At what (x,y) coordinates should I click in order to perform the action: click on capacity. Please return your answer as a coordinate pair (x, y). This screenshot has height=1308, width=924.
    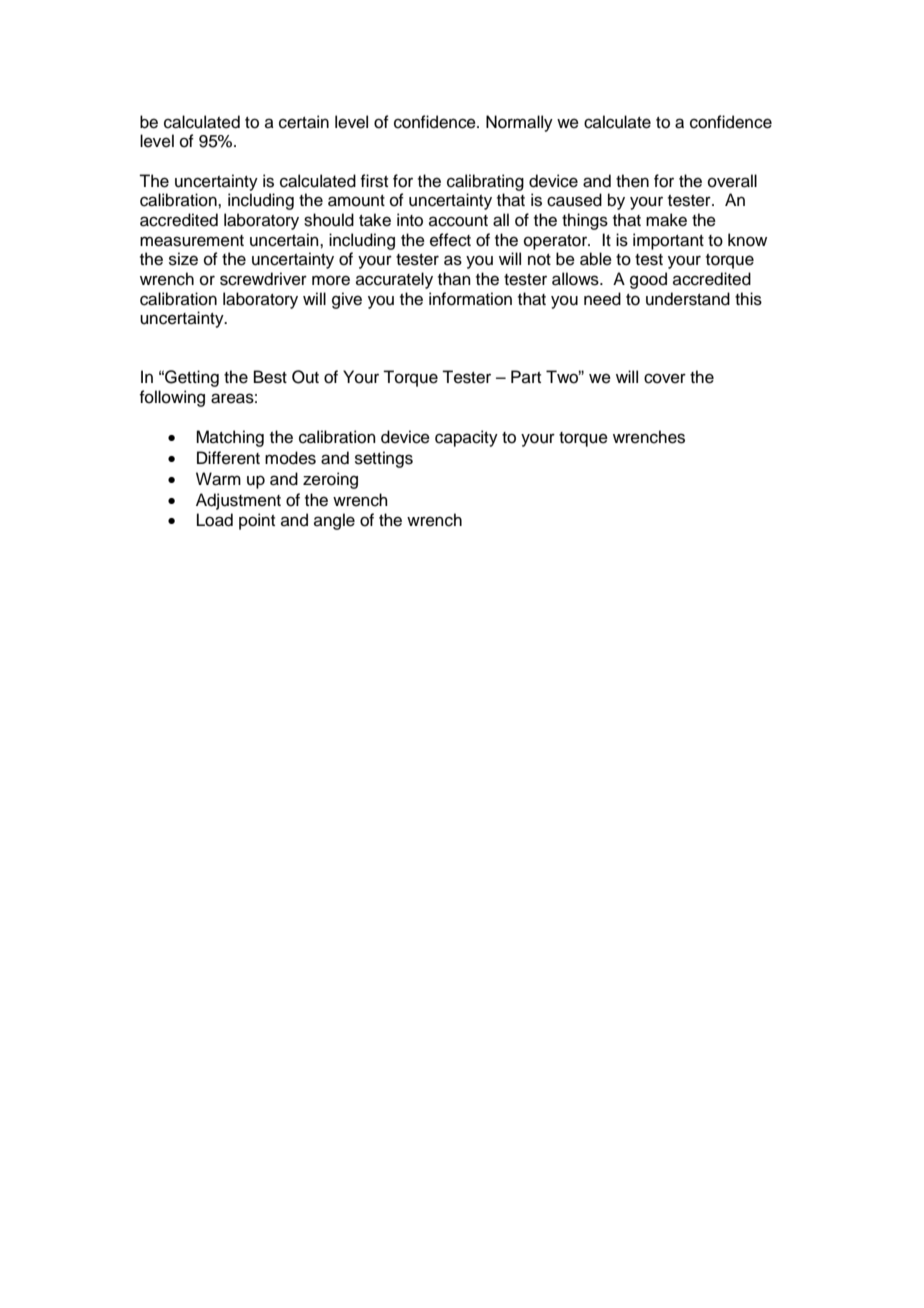
    Looking at the image, I should click on (466, 438).
